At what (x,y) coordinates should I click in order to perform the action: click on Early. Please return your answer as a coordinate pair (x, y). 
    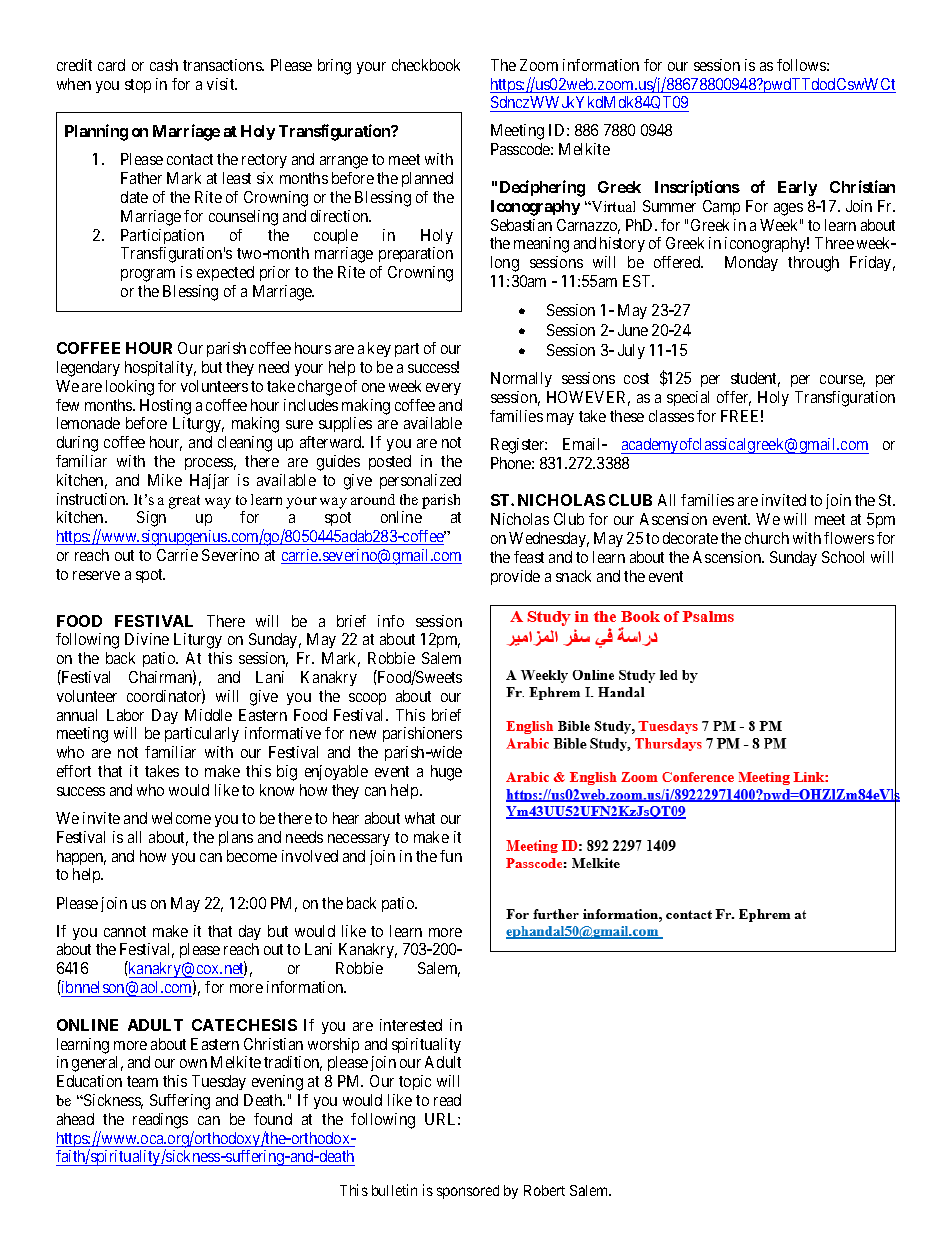
    Looking at the image, I should click on (797, 188).
